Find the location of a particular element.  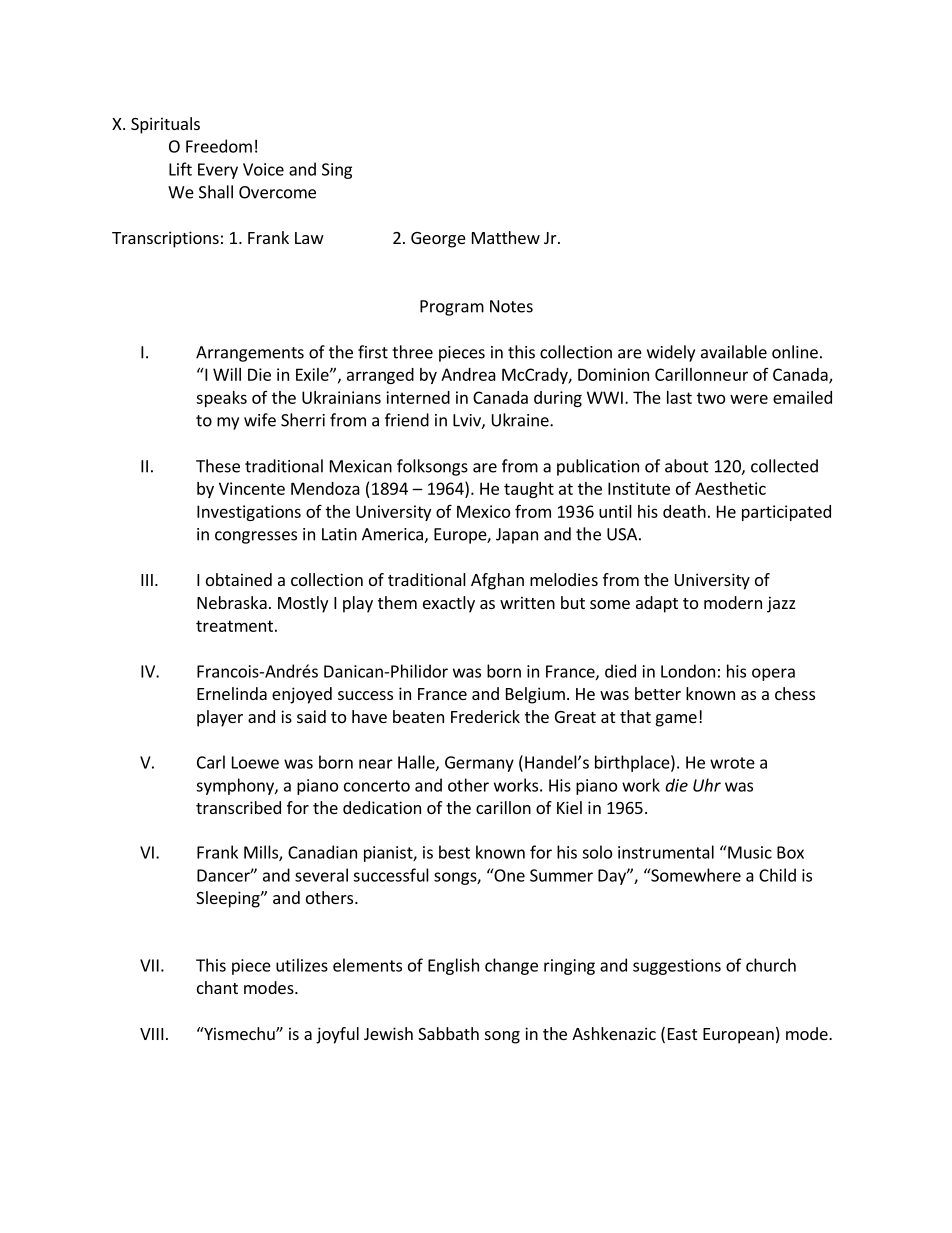

Freedom is located at coordinates (219, 146).
